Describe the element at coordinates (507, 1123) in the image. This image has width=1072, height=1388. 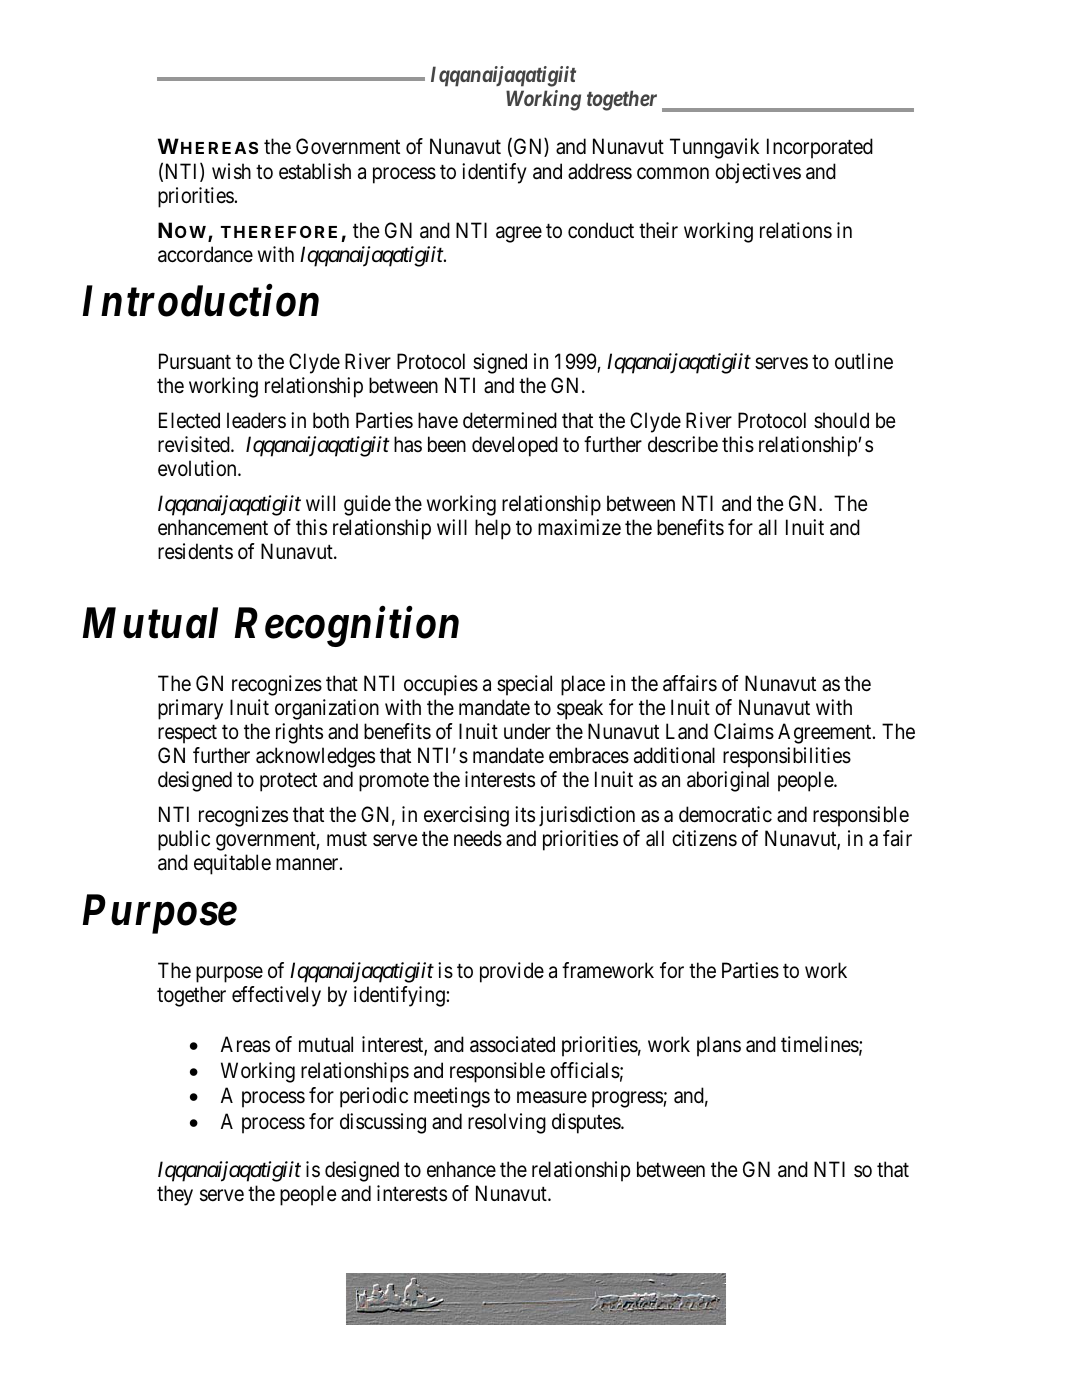
I see `resolving` at that location.
